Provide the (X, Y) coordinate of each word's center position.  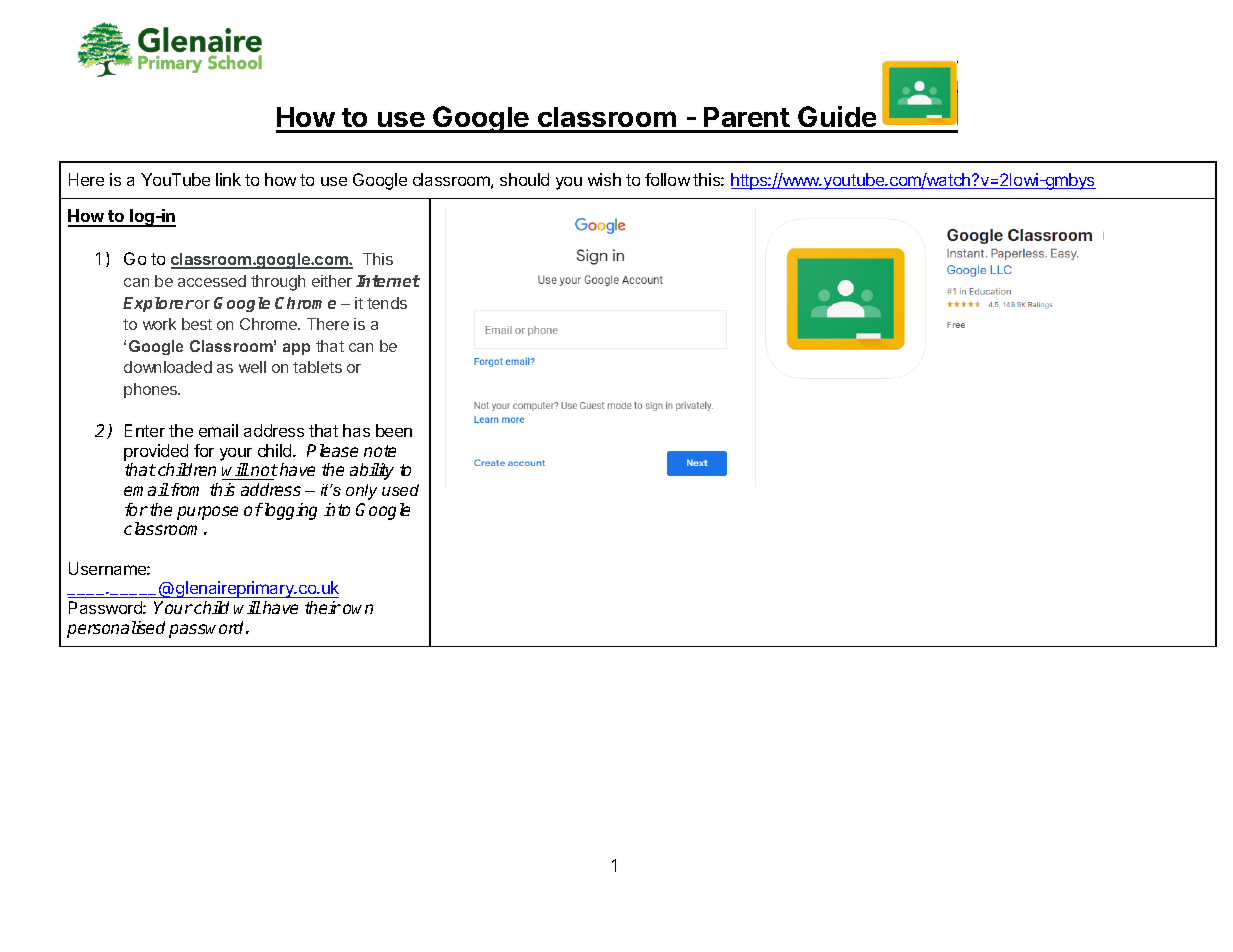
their (323, 607)
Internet (388, 281)
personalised (116, 629)
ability (372, 471)
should (524, 179)
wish (604, 179)
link (228, 179)
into (337, 509)
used (400, 490)
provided (156, 452)
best (197, 324)
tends (387, 303)
